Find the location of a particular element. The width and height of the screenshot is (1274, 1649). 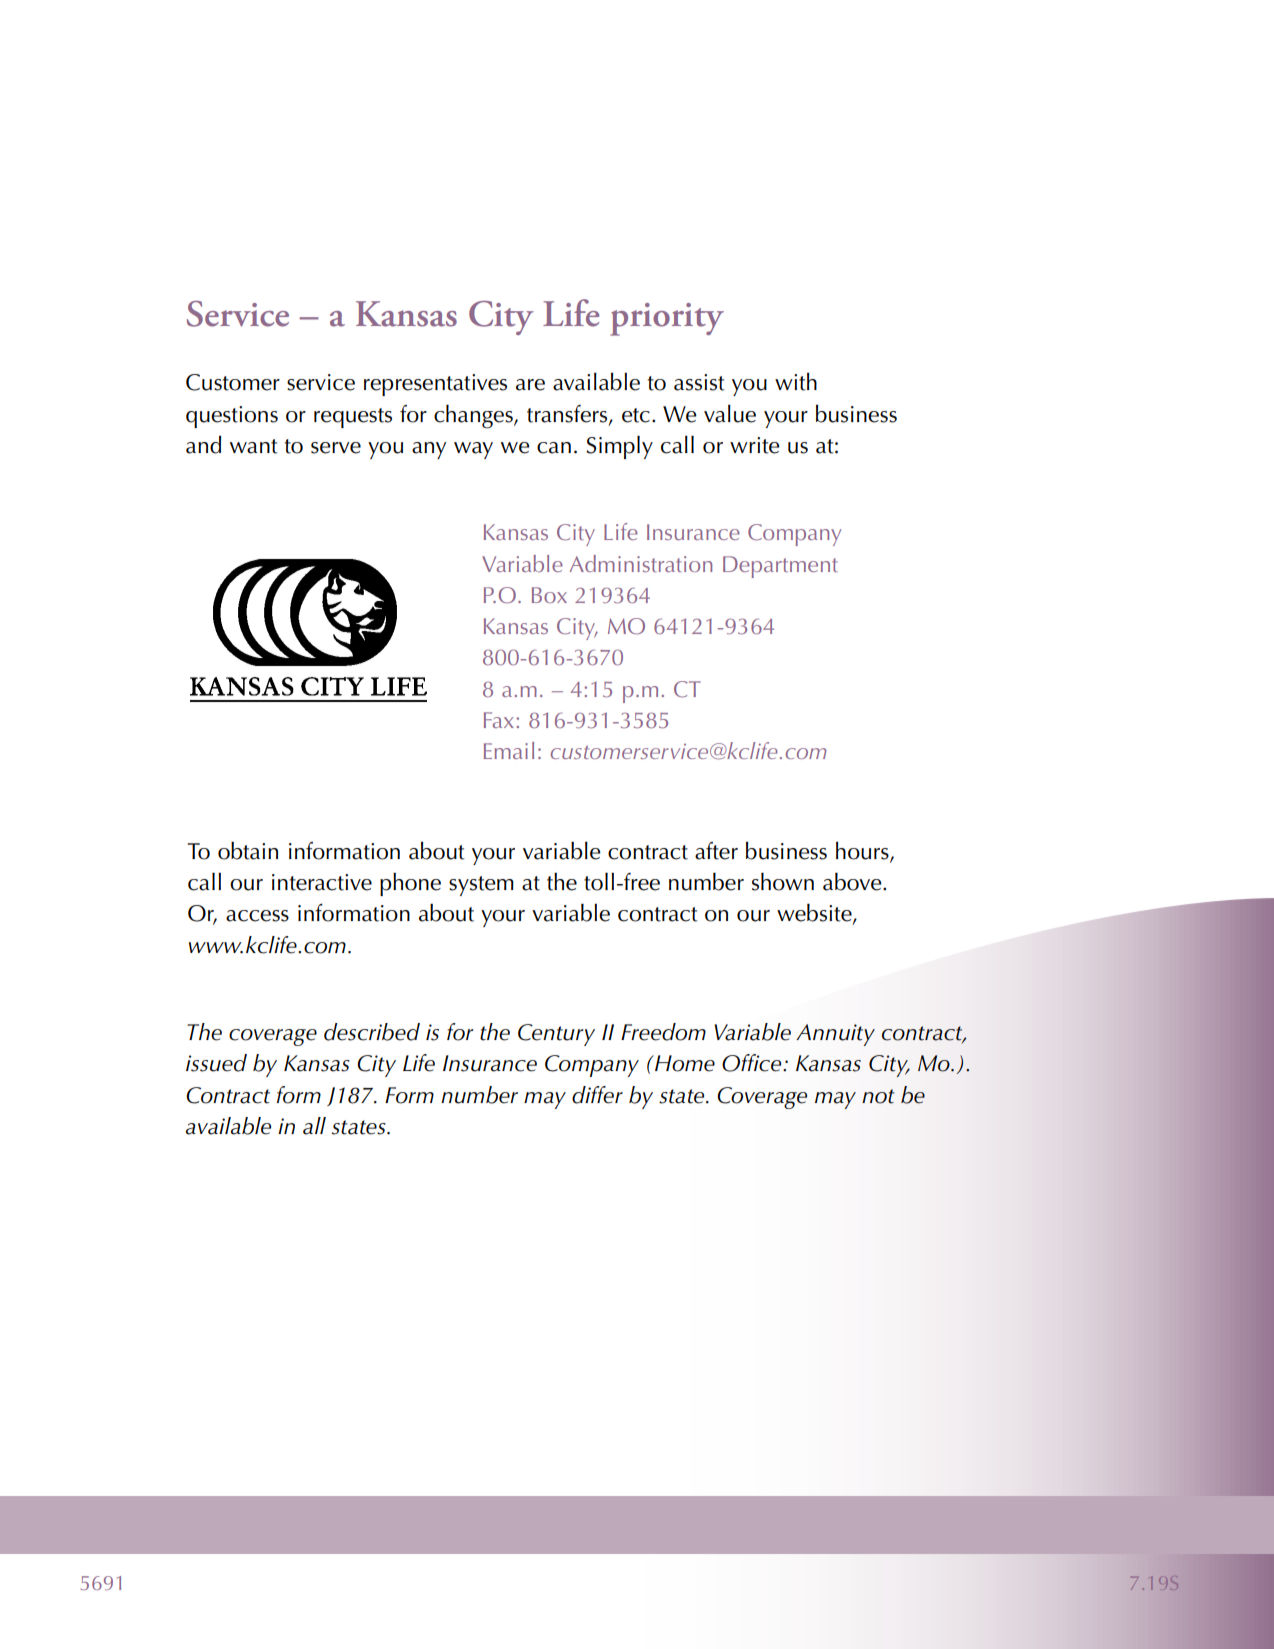

differ is located at coordinates (597, 1095).
